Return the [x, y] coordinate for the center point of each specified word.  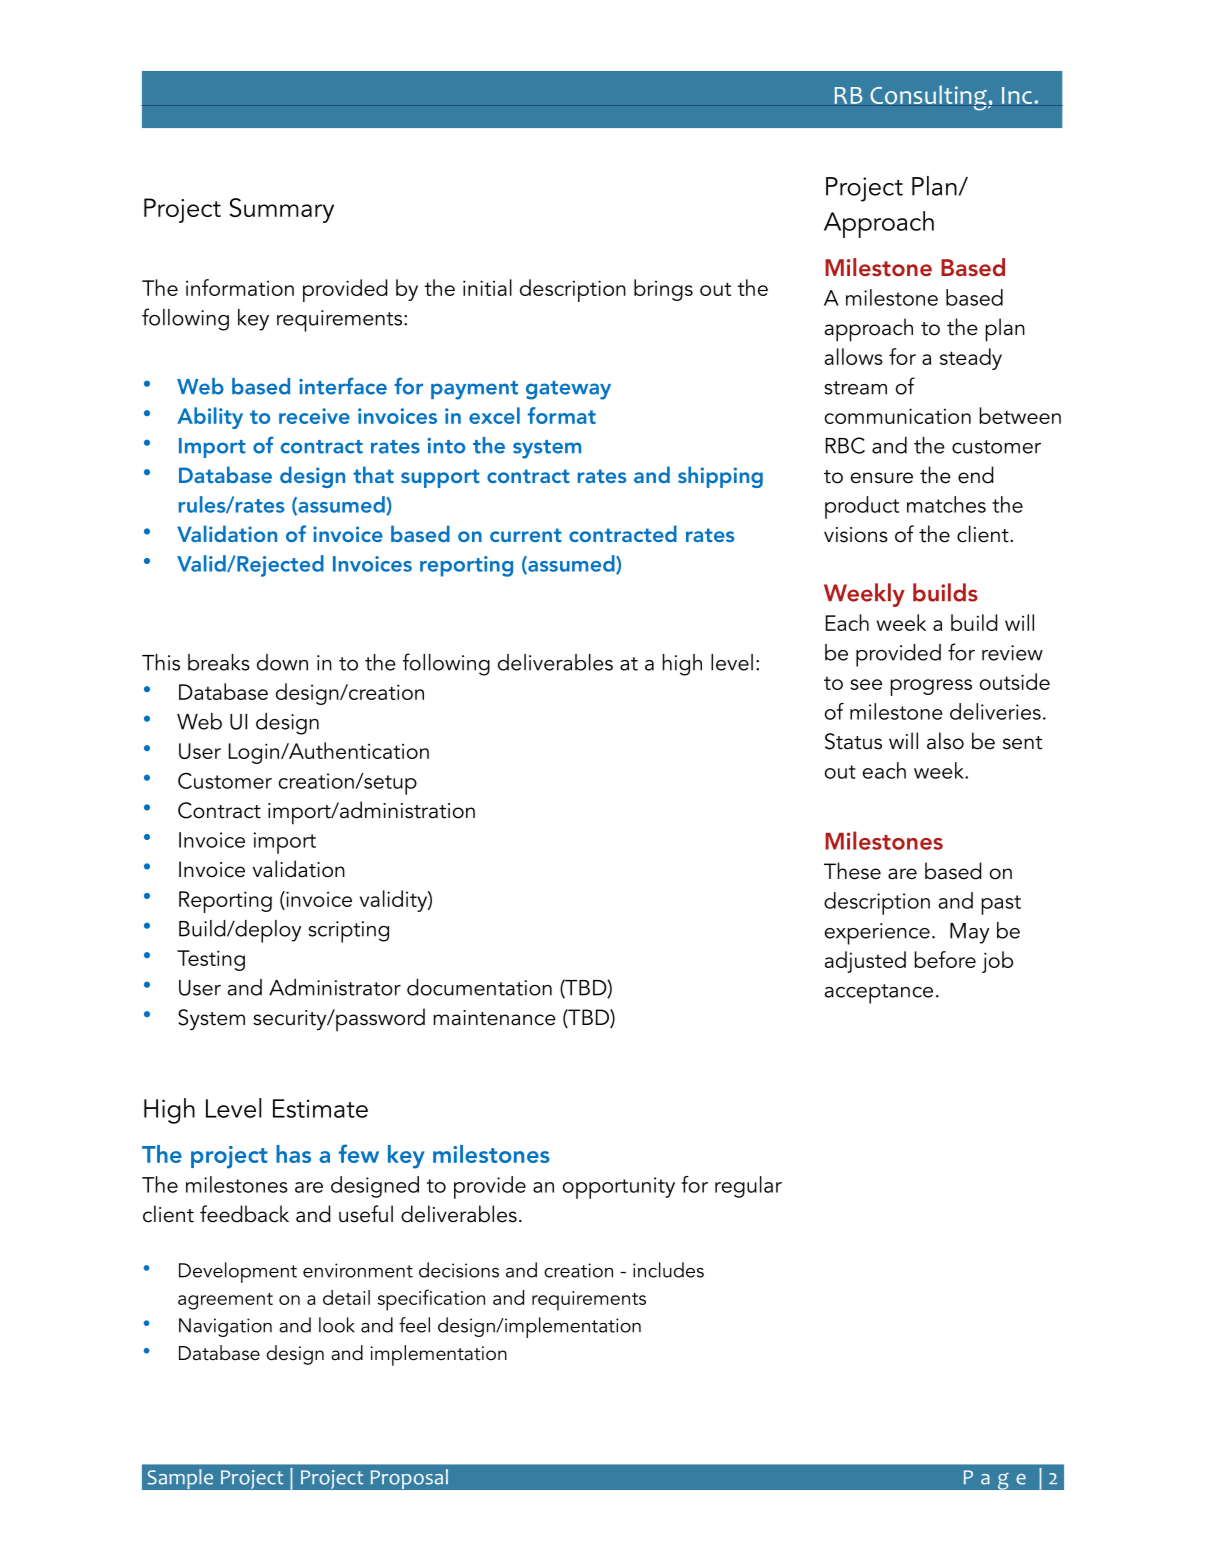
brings [663, 290]
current [526, 535]
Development [238, 1272]
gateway [568, 390]
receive [314, 416]
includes [668, 1270]
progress [931, 687]
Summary [281, 210]
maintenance [494, 1018]
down [282, 662]
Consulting [929, 98]
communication [898, 416]
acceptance [879, 994]
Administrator [335, 987]
